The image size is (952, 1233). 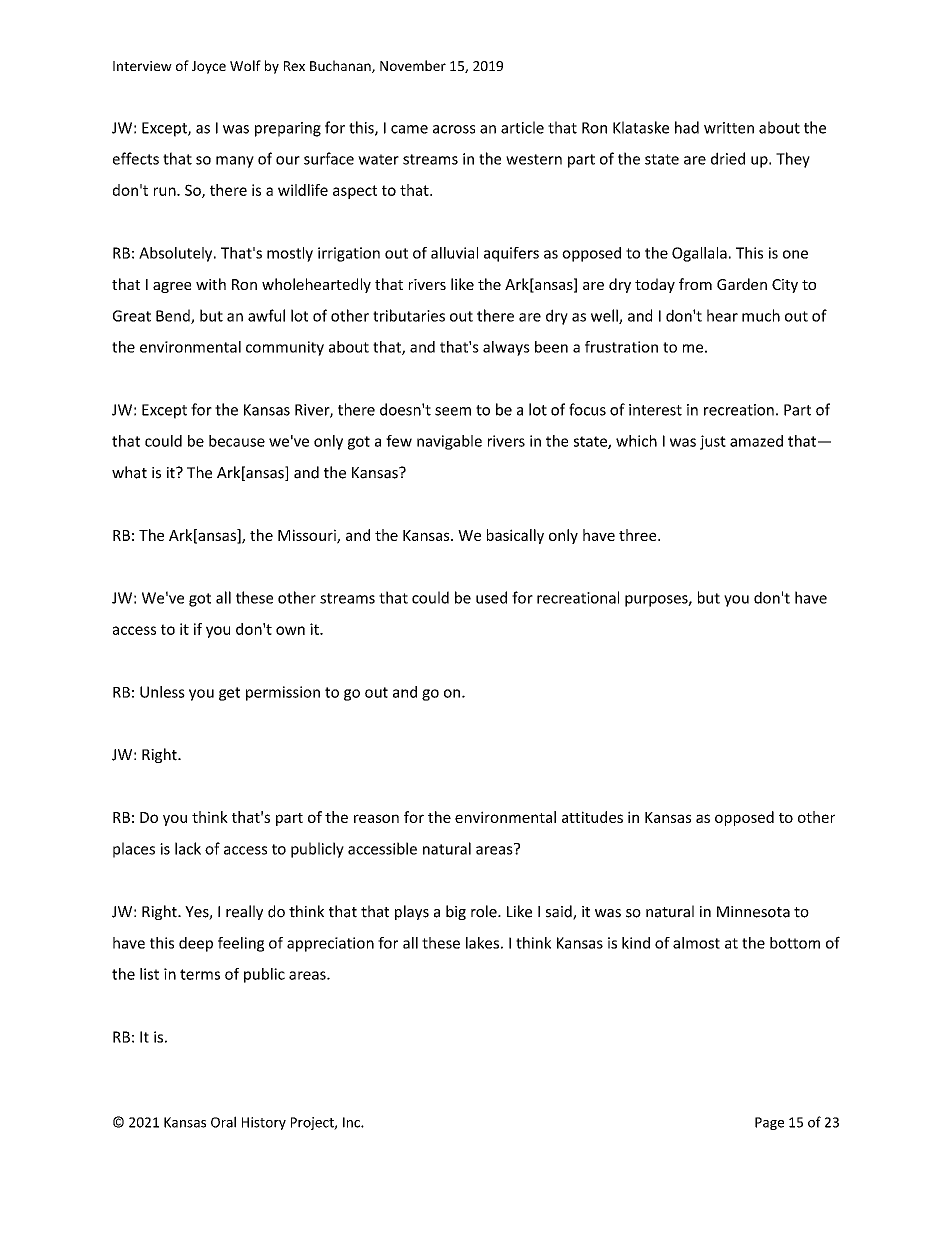 I want to click on written, so click(x=729, y=128).
